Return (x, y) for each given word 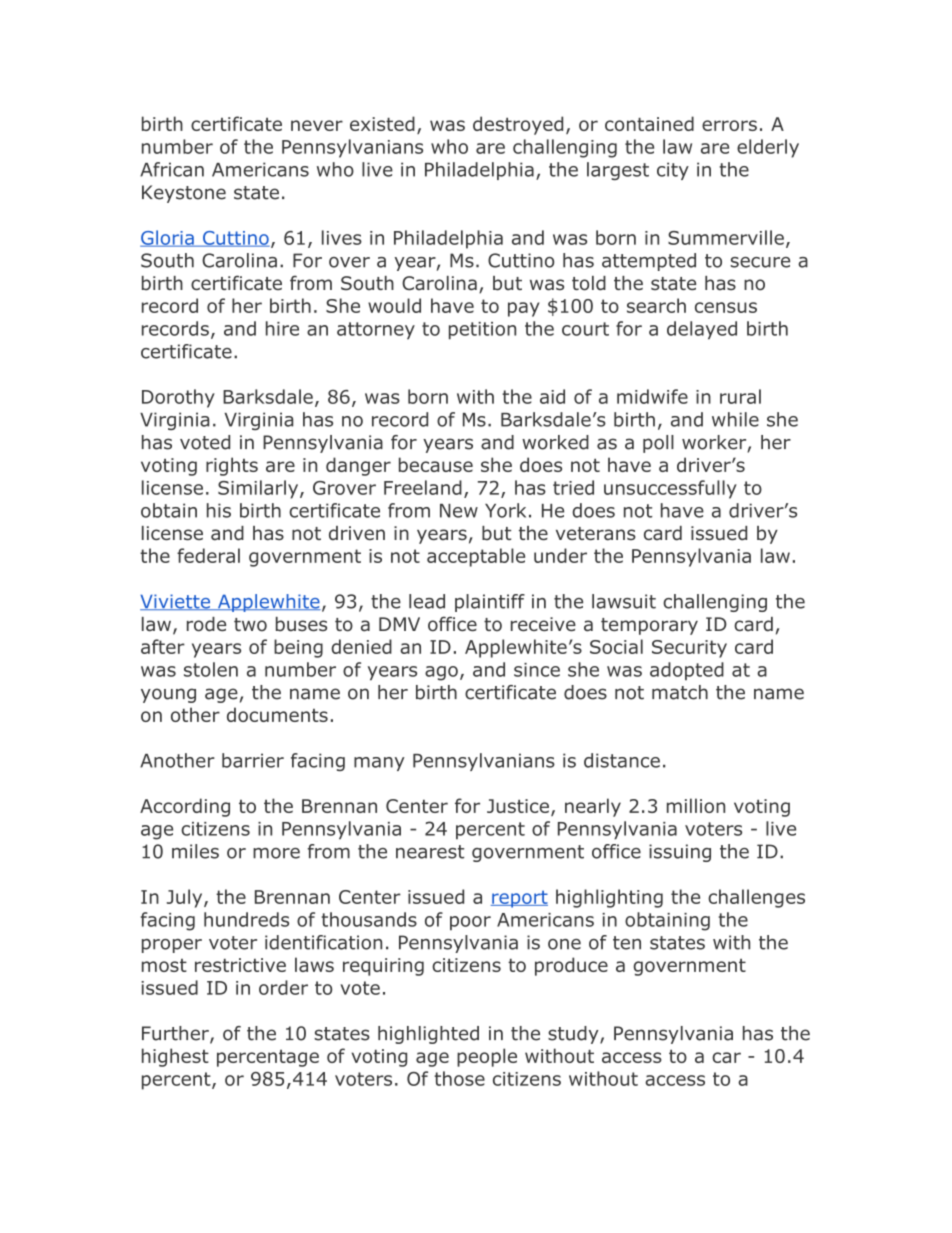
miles (195, 851)
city (673, 171)
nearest (430, 852)
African (172, 169)
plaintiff (490, 603)
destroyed (518, 125)
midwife (652, 396)
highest (175, 1057)
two (250, 625)
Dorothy (178, 398)
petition (482, 331)
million (696, 805)
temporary (649, 626)
